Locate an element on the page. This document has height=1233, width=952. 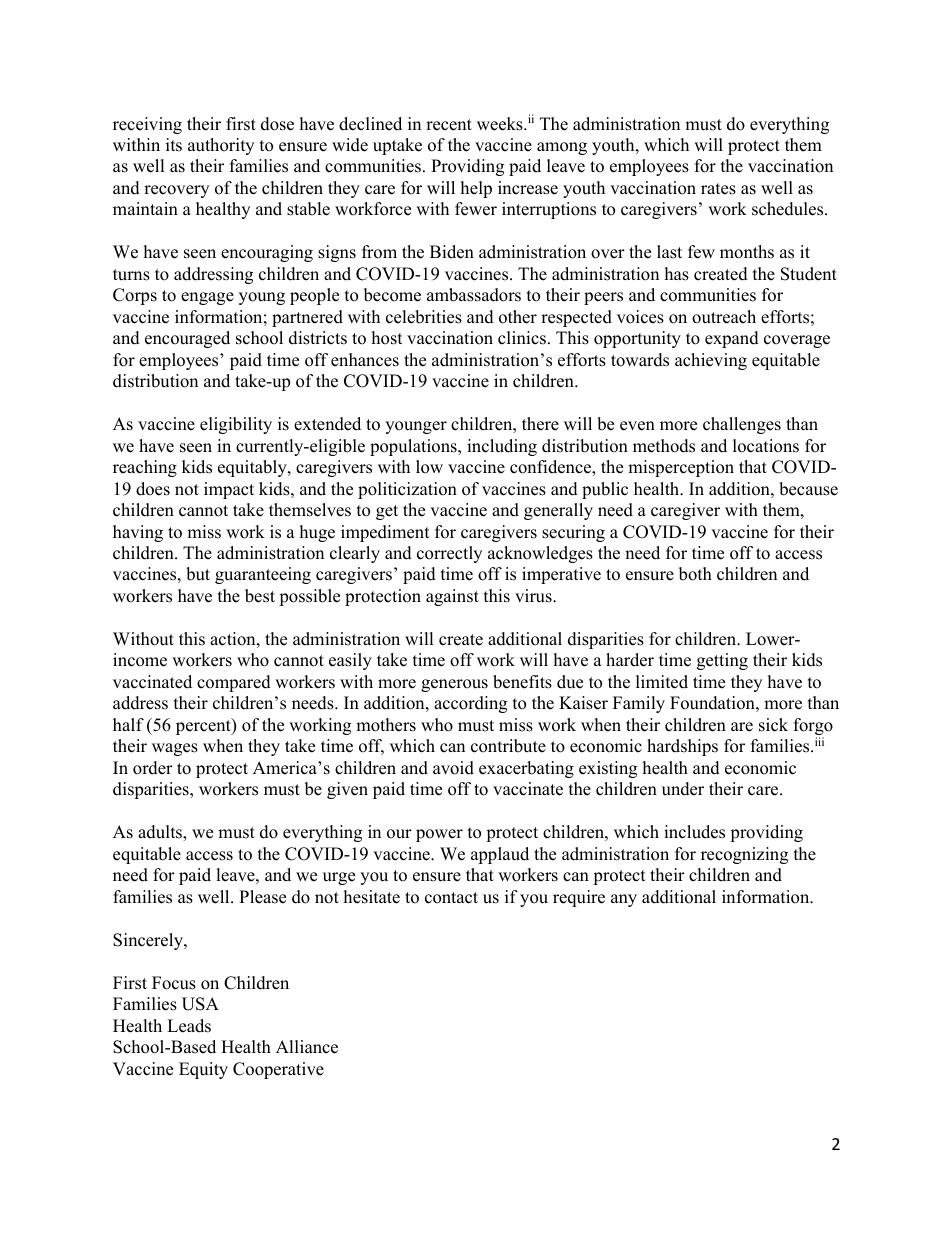
Leads is located at coordinates (189, 1026).
